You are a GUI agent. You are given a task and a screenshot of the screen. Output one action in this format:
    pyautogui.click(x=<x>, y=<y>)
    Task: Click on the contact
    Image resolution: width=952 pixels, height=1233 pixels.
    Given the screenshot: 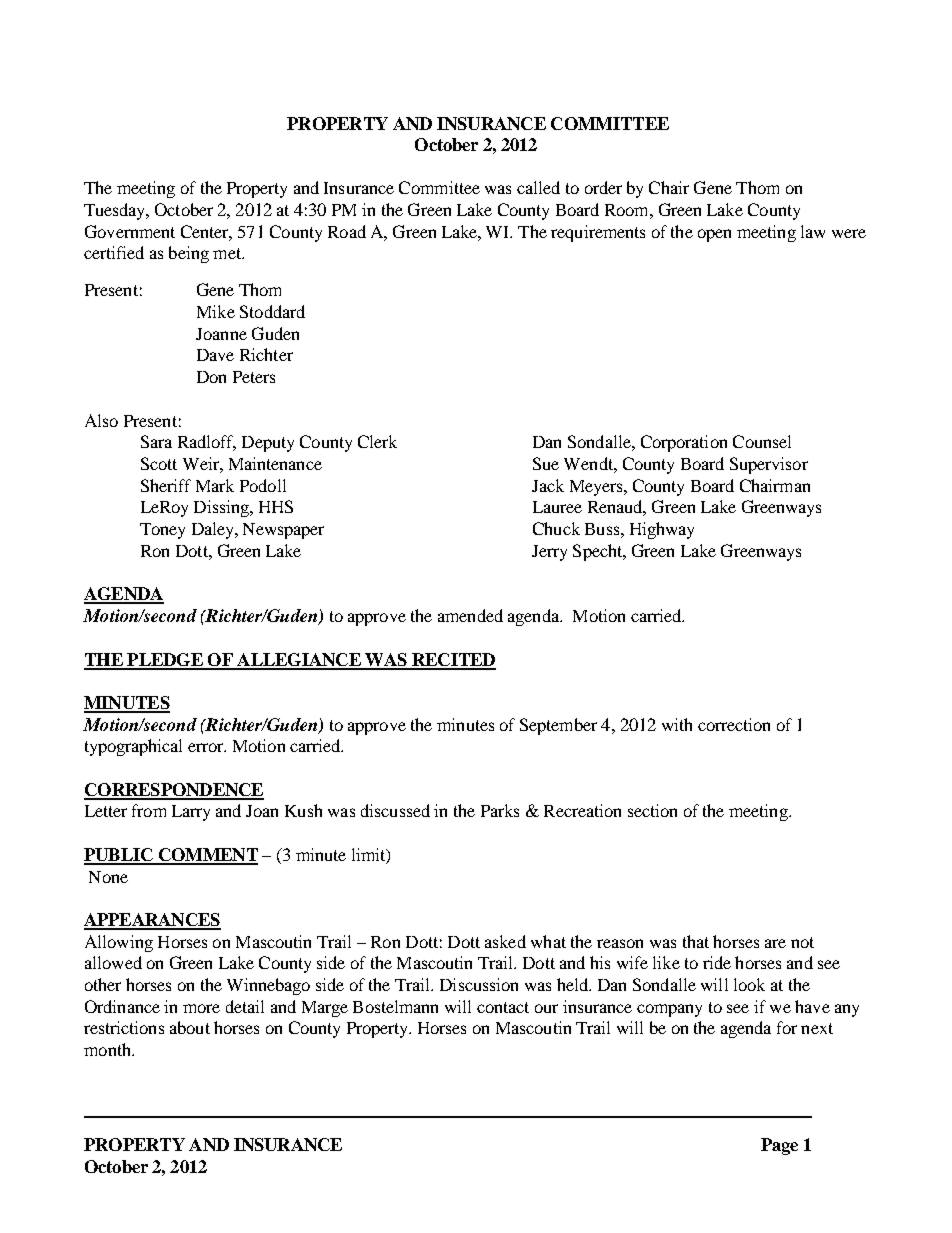 What is the action you would take?
    pyautogui.click(x=503, y=1007)
